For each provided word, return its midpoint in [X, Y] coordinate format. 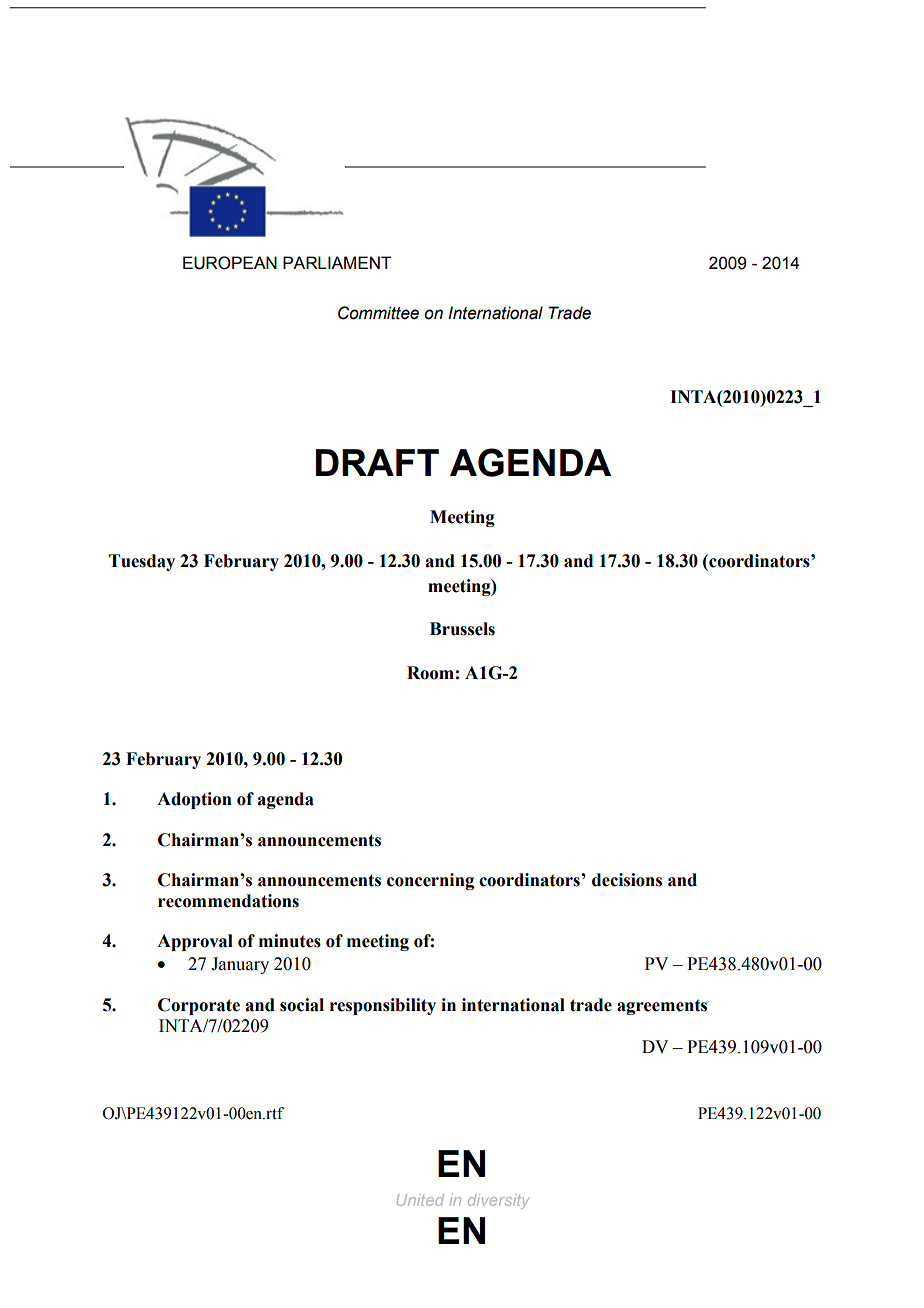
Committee [378, 313]
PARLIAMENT [337, 262]
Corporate [199, 1006]
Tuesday [142, 562]
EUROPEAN [230, 263]
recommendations [228, 901]
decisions [627, 880]
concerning [430, 881]
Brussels [462, 629]
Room [430, 673]
